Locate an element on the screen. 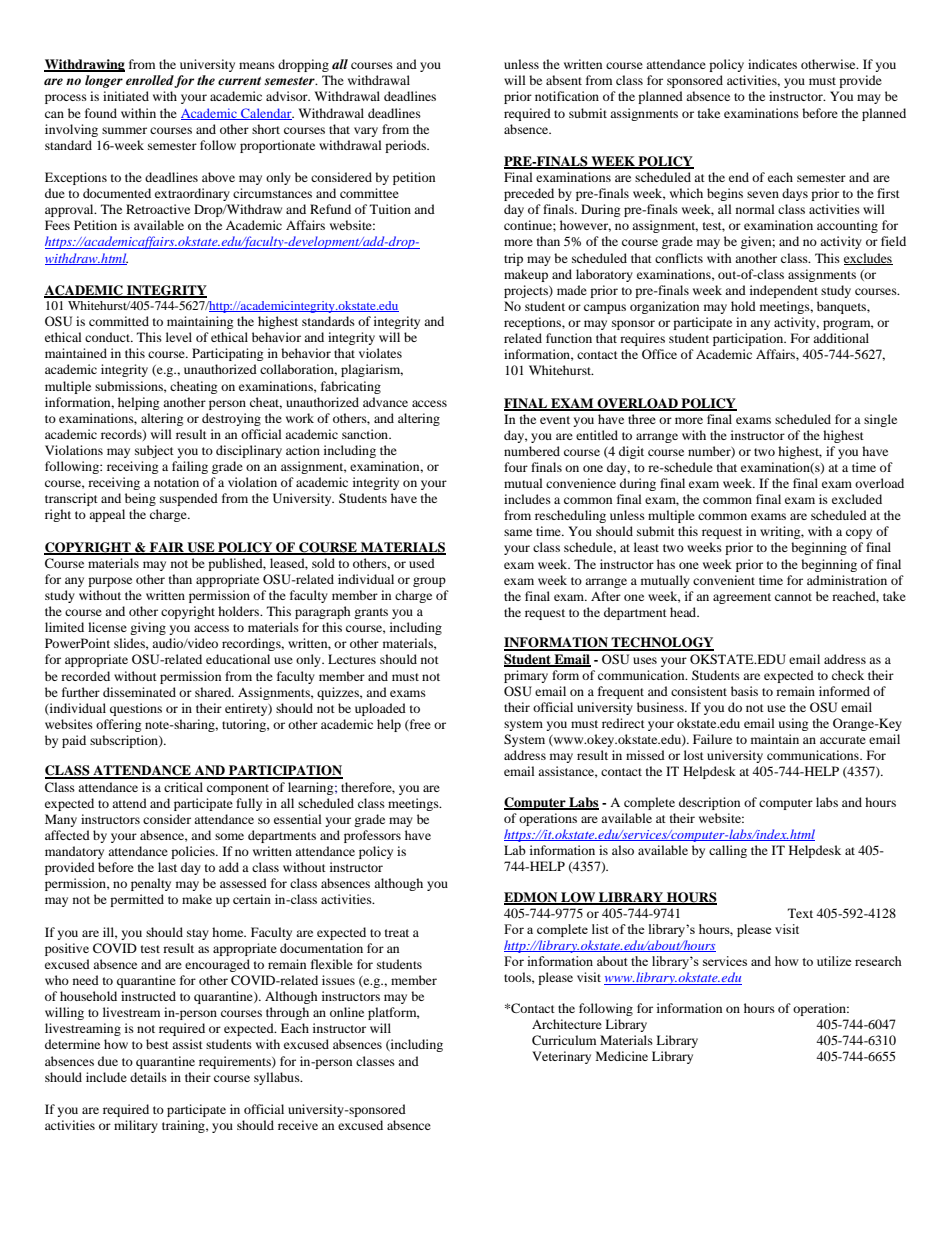 The image size is (952, 1233). purpose is located at coordinates (110, 582).
